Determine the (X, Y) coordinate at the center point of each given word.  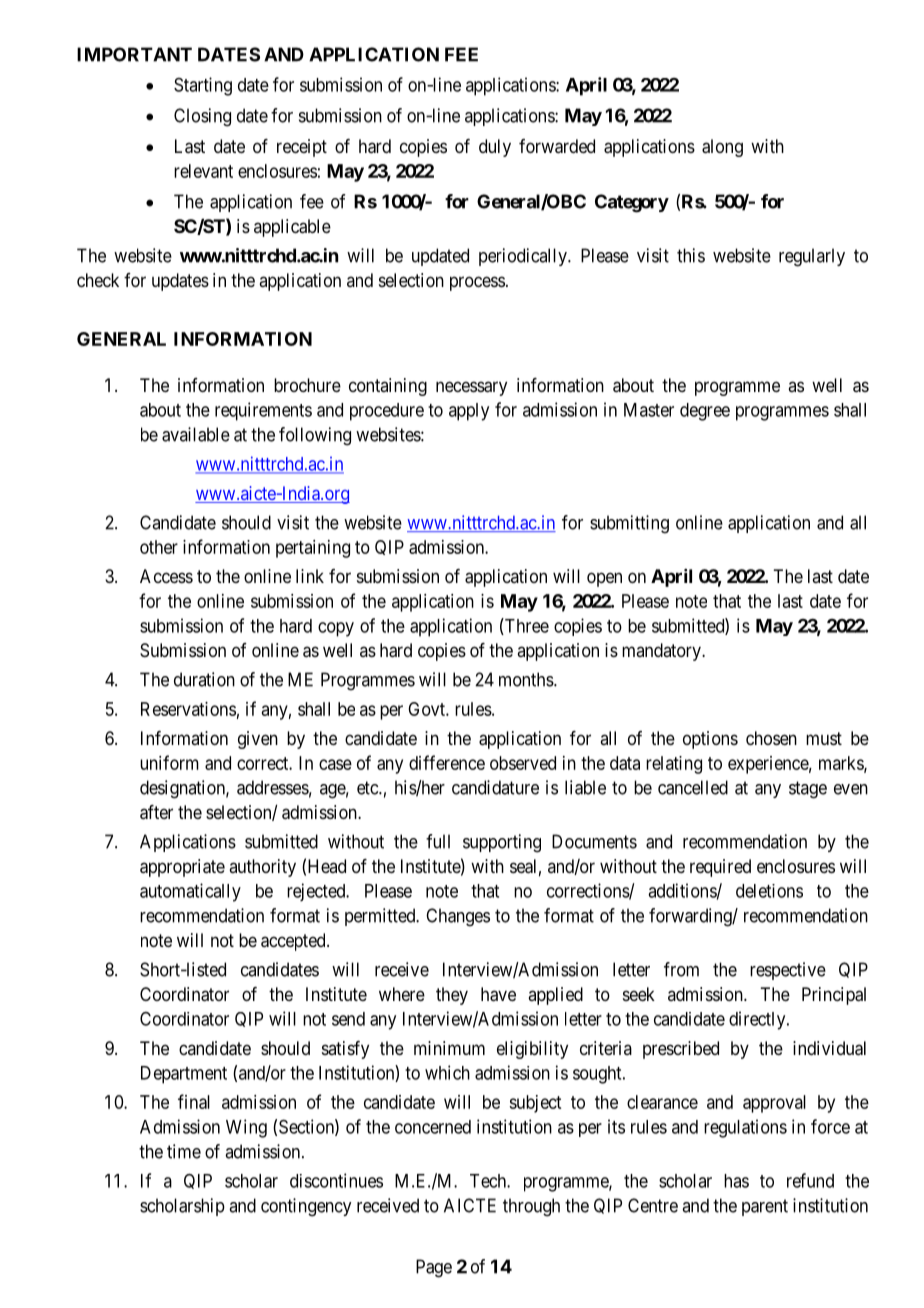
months (526, 679)
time (184, 1151)
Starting (203, 86)
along (722, 148)
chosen (771, 738)
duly (495, 148)
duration (204, 679)
